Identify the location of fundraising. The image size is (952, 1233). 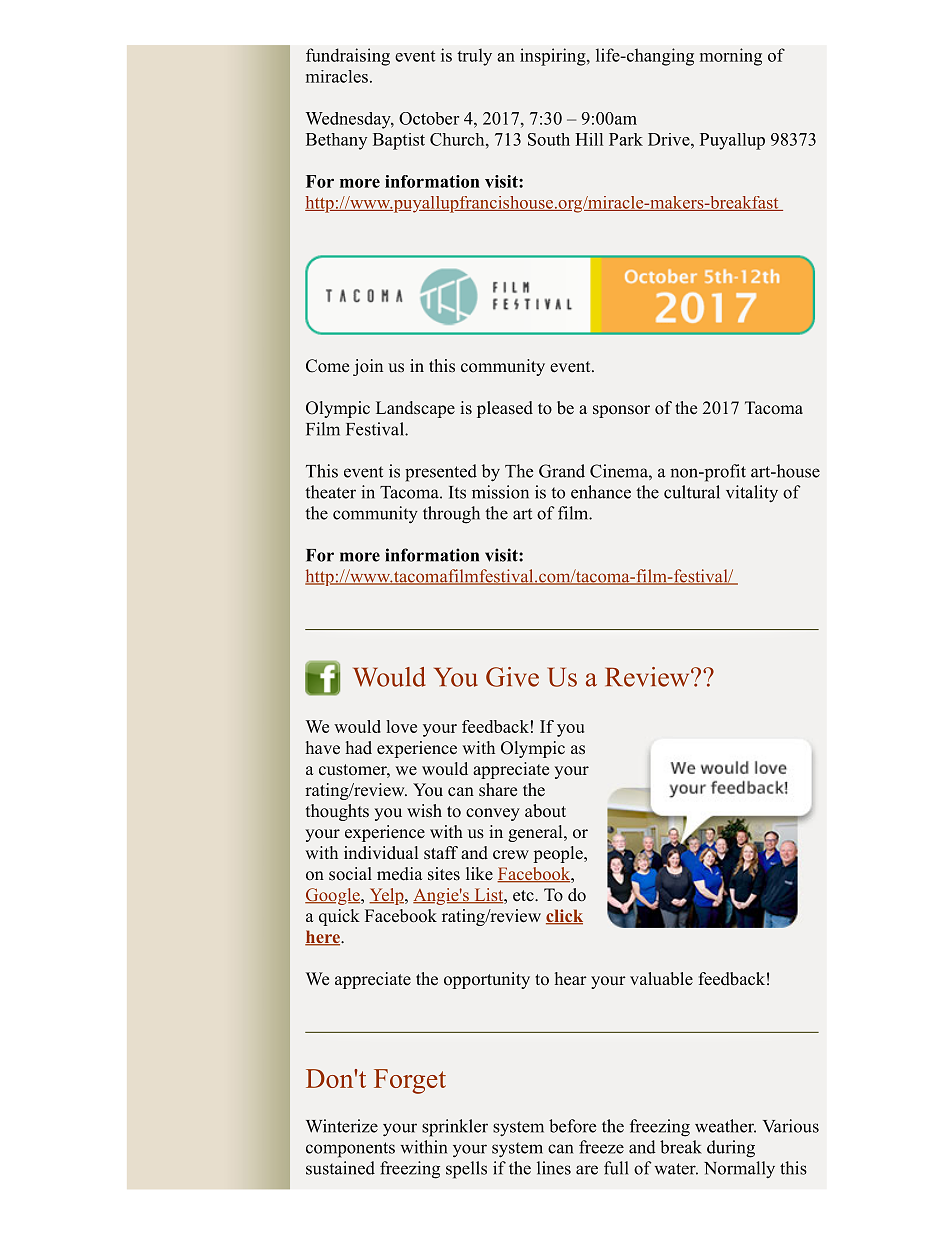
(348, 57).
